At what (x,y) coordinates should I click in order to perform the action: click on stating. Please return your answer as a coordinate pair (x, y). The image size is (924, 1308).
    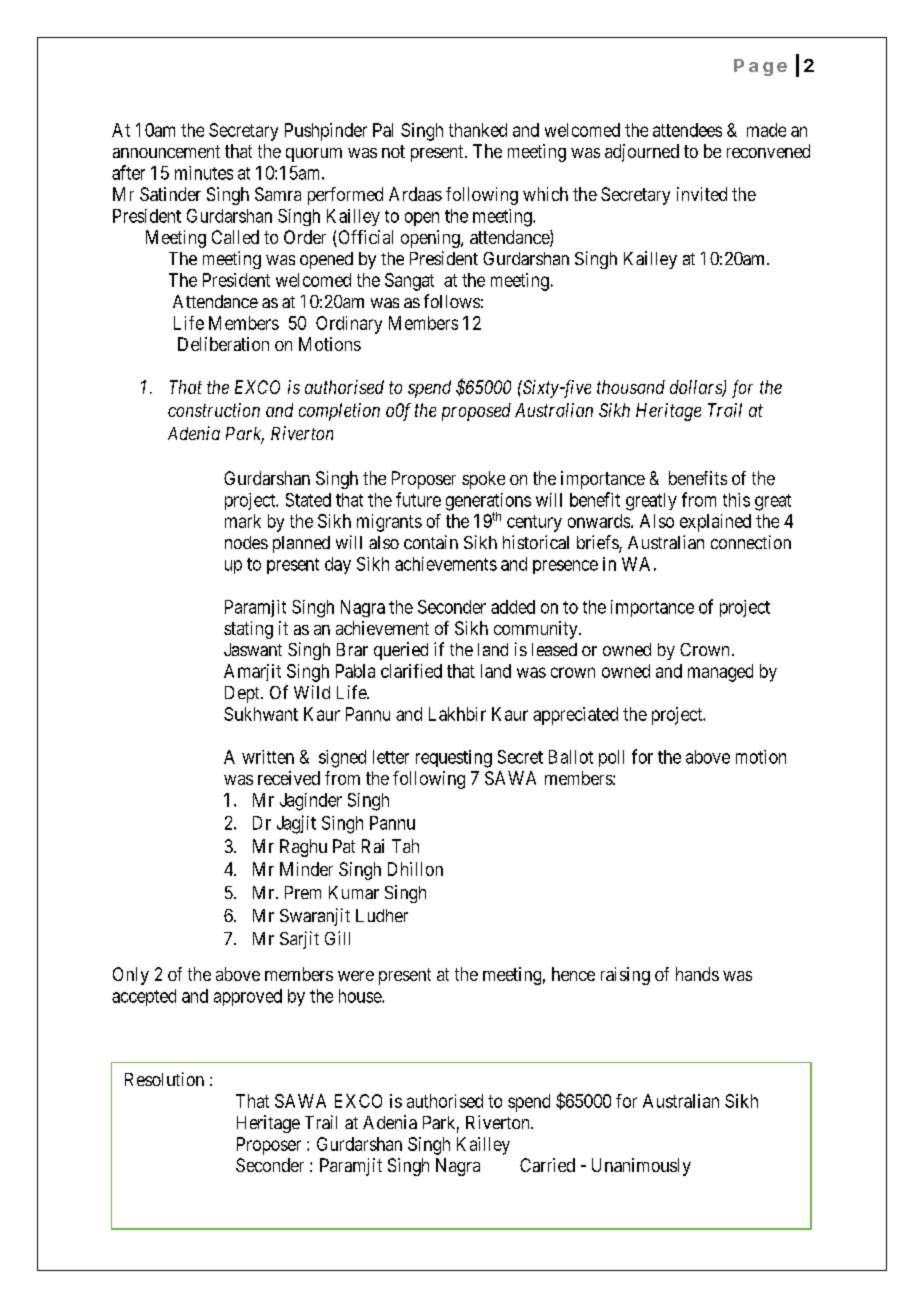
    Looking at the image, I should click on (248, 630).
